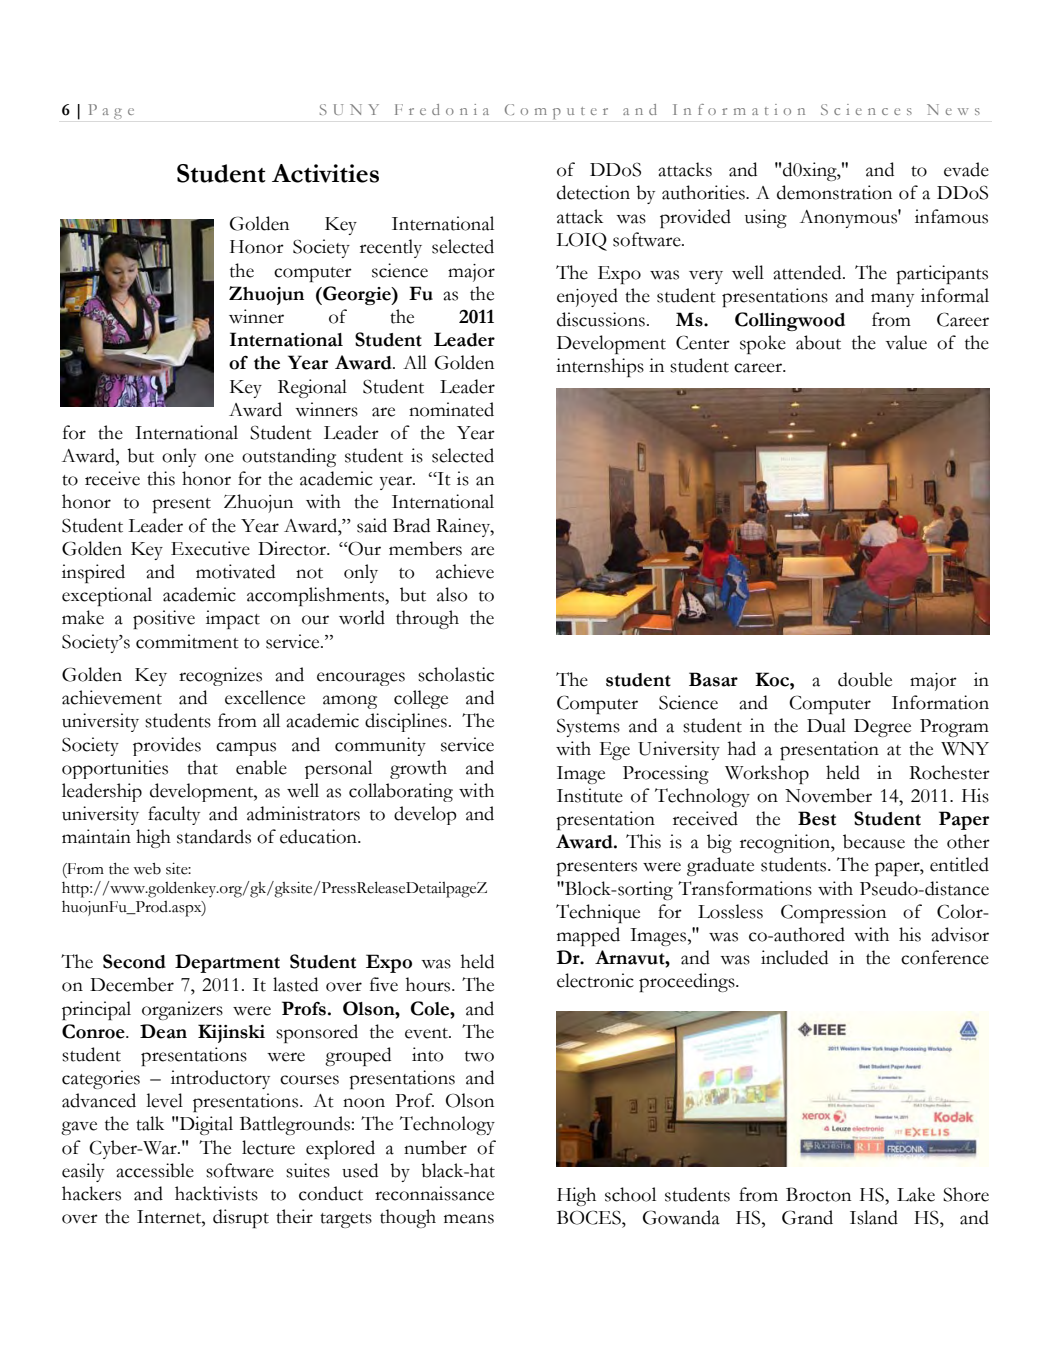 Image resolution: width=1051 pixels, height=1360 pixels. What do you see at coordinates (325, 173) in the screenshot?
I see `Activities` at bounding box center [325, 173].
